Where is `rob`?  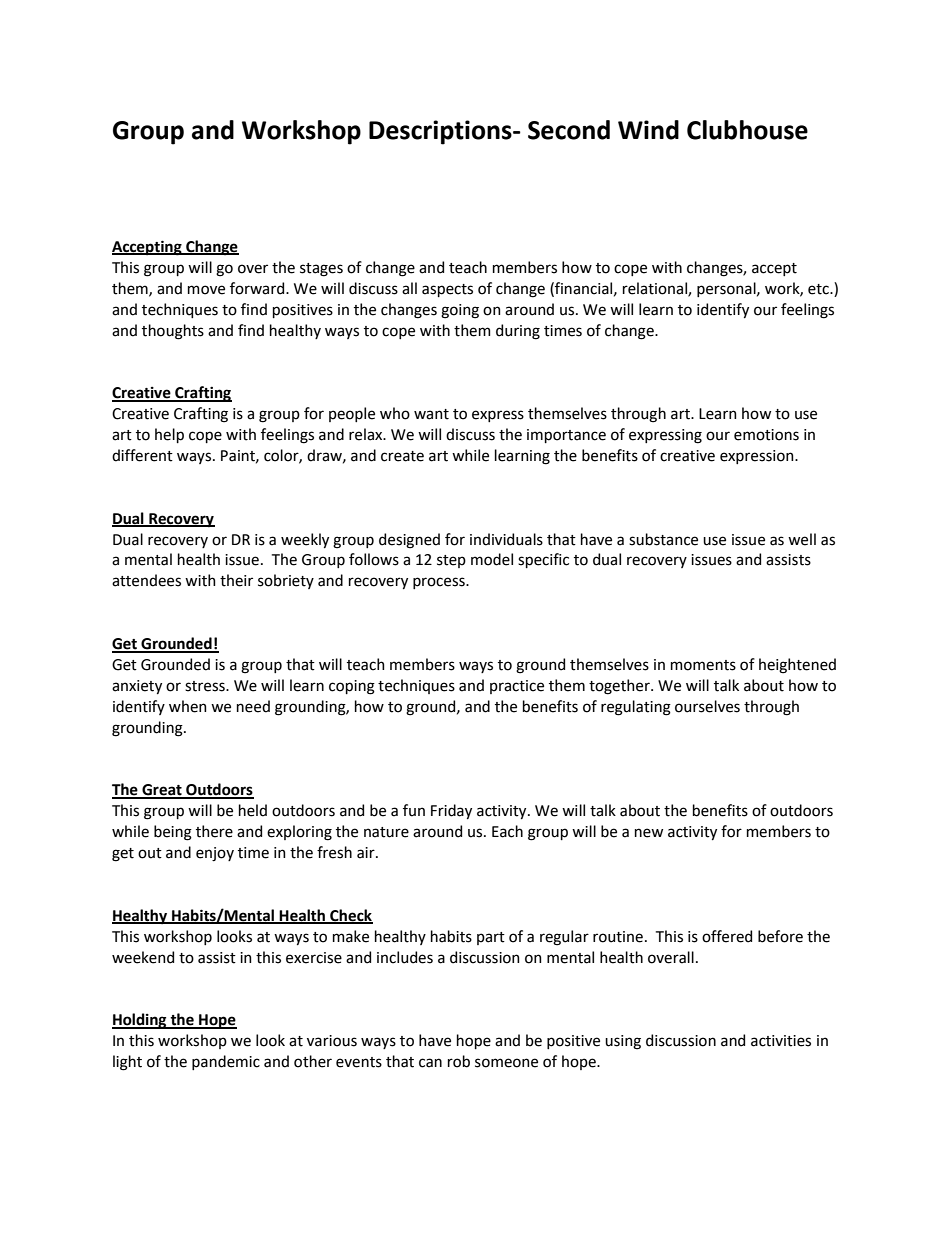
rob is located at coordinates (459, 1061).
